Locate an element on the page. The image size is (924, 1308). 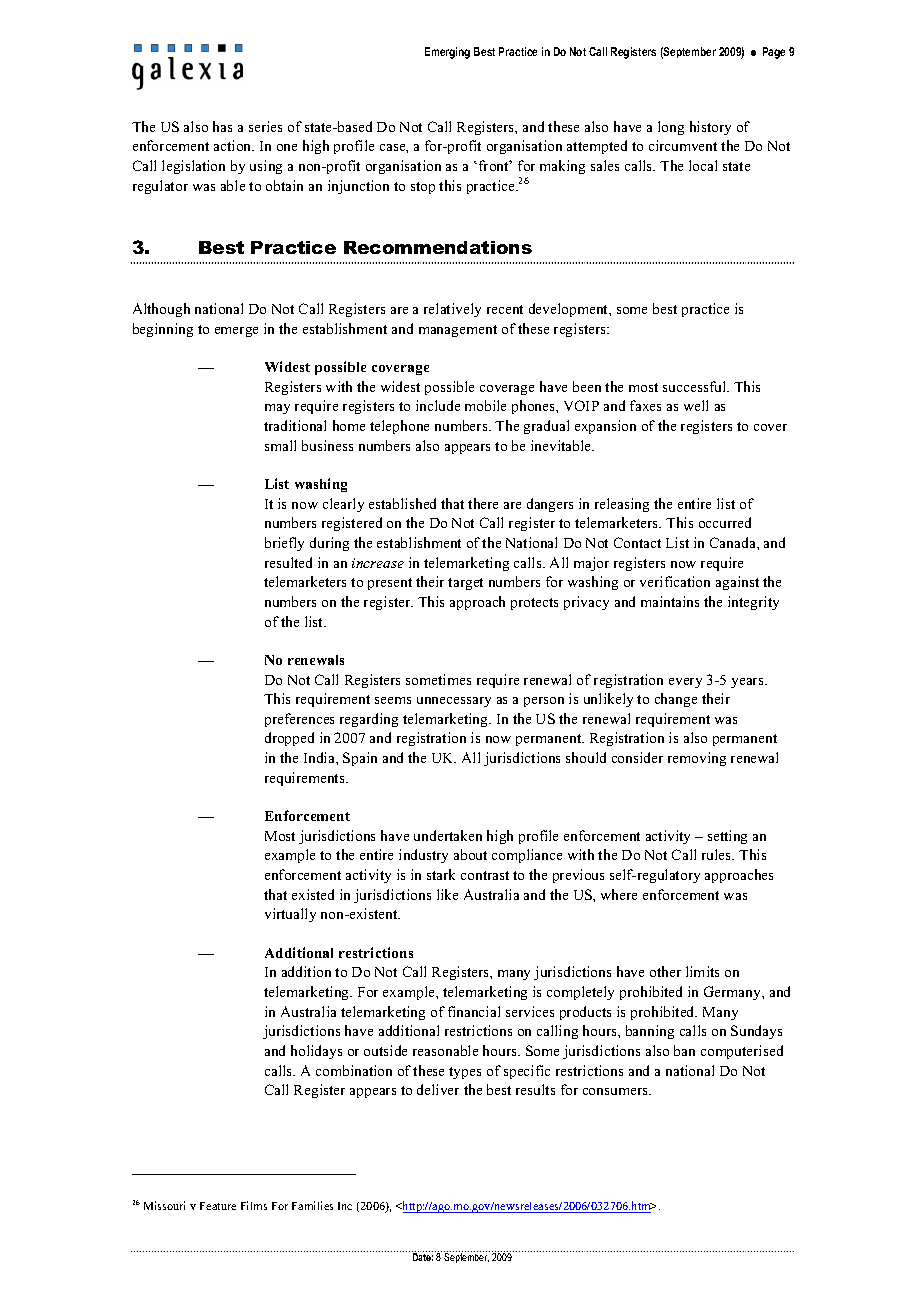
maintains is located at coordinates (670, 601).
